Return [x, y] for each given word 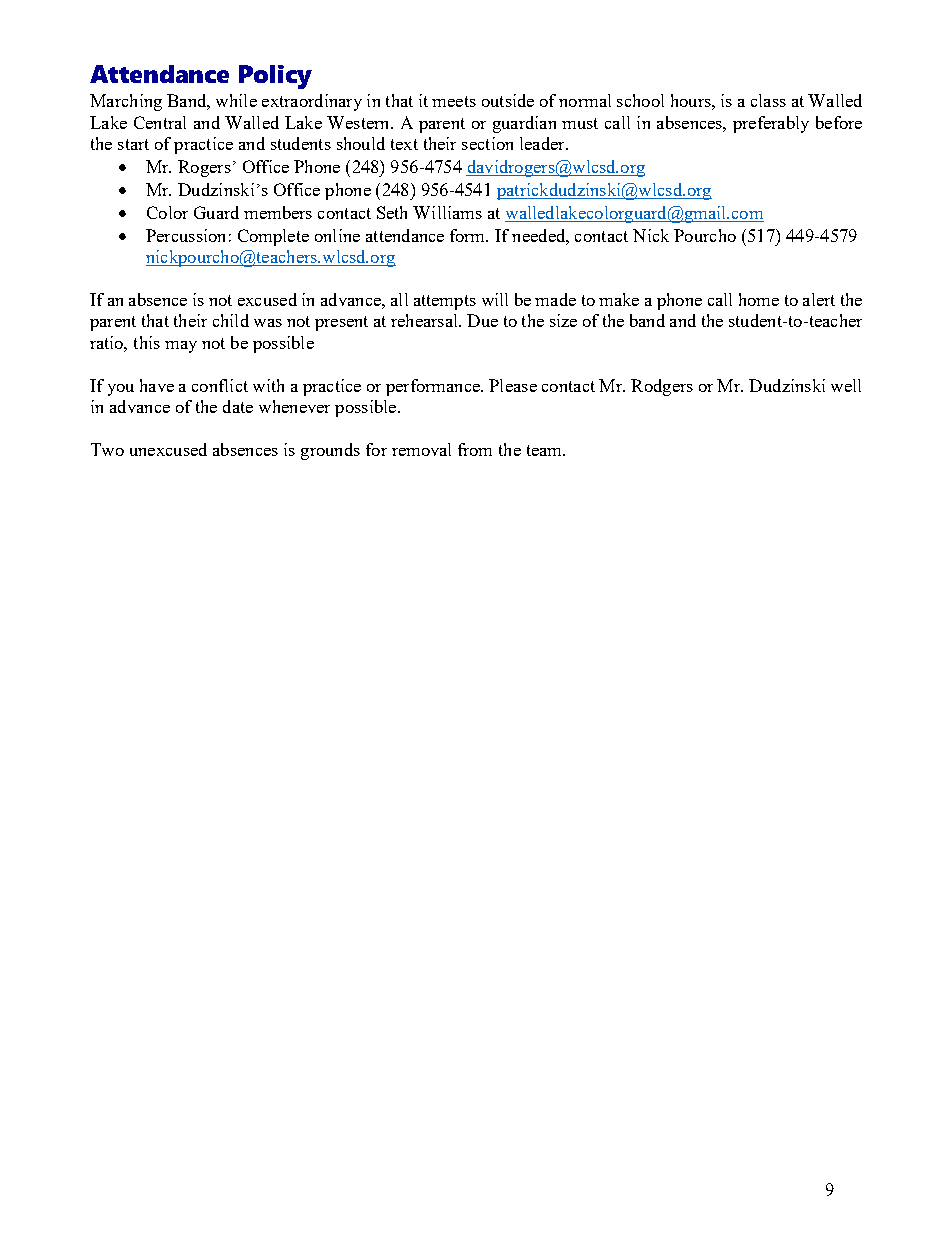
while [236, 100]
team [545, 450]
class [768, 100]
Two [107, 449]
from [475, 449]
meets [454, 101]
